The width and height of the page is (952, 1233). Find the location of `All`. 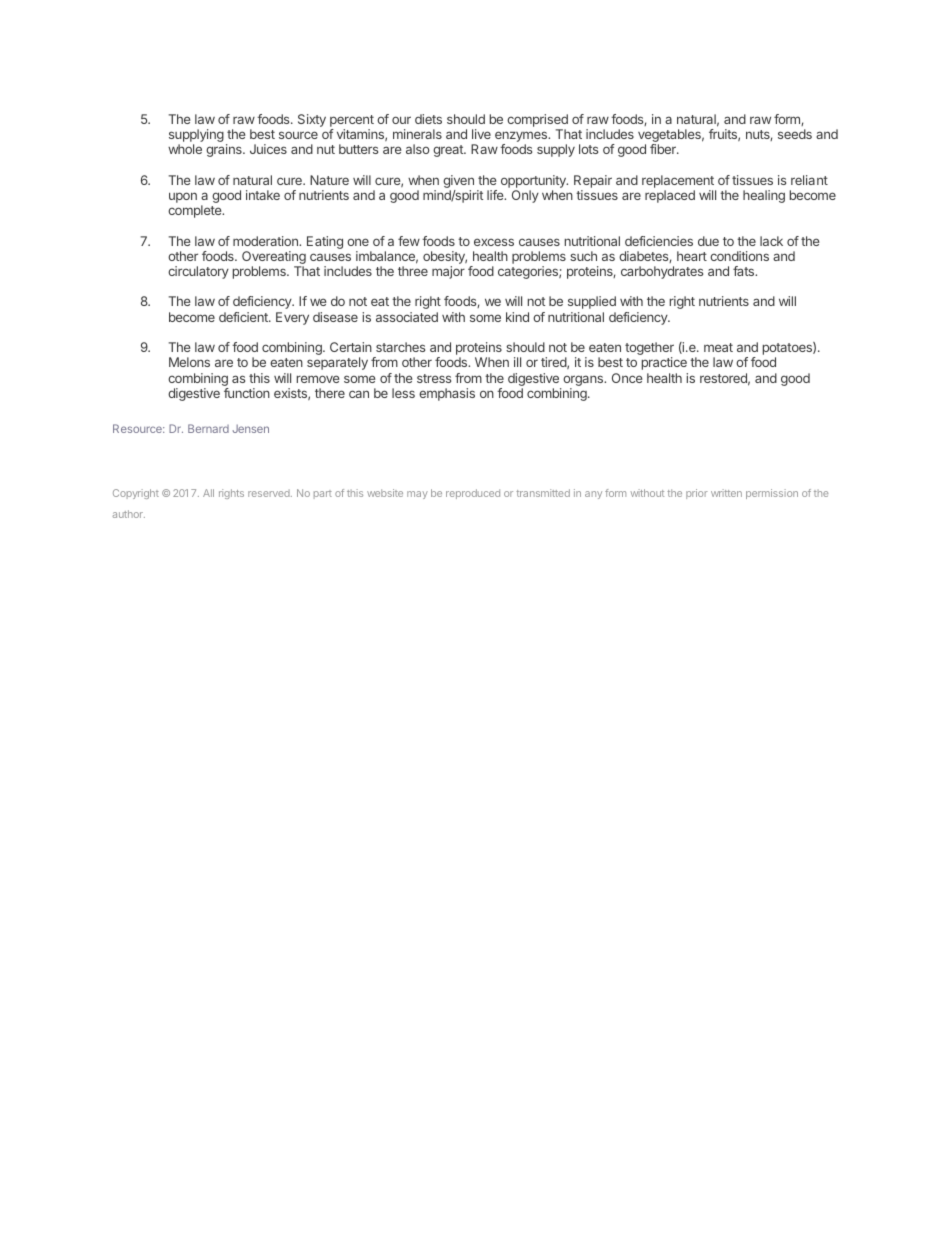

All is located at coordinates (208, 493).
